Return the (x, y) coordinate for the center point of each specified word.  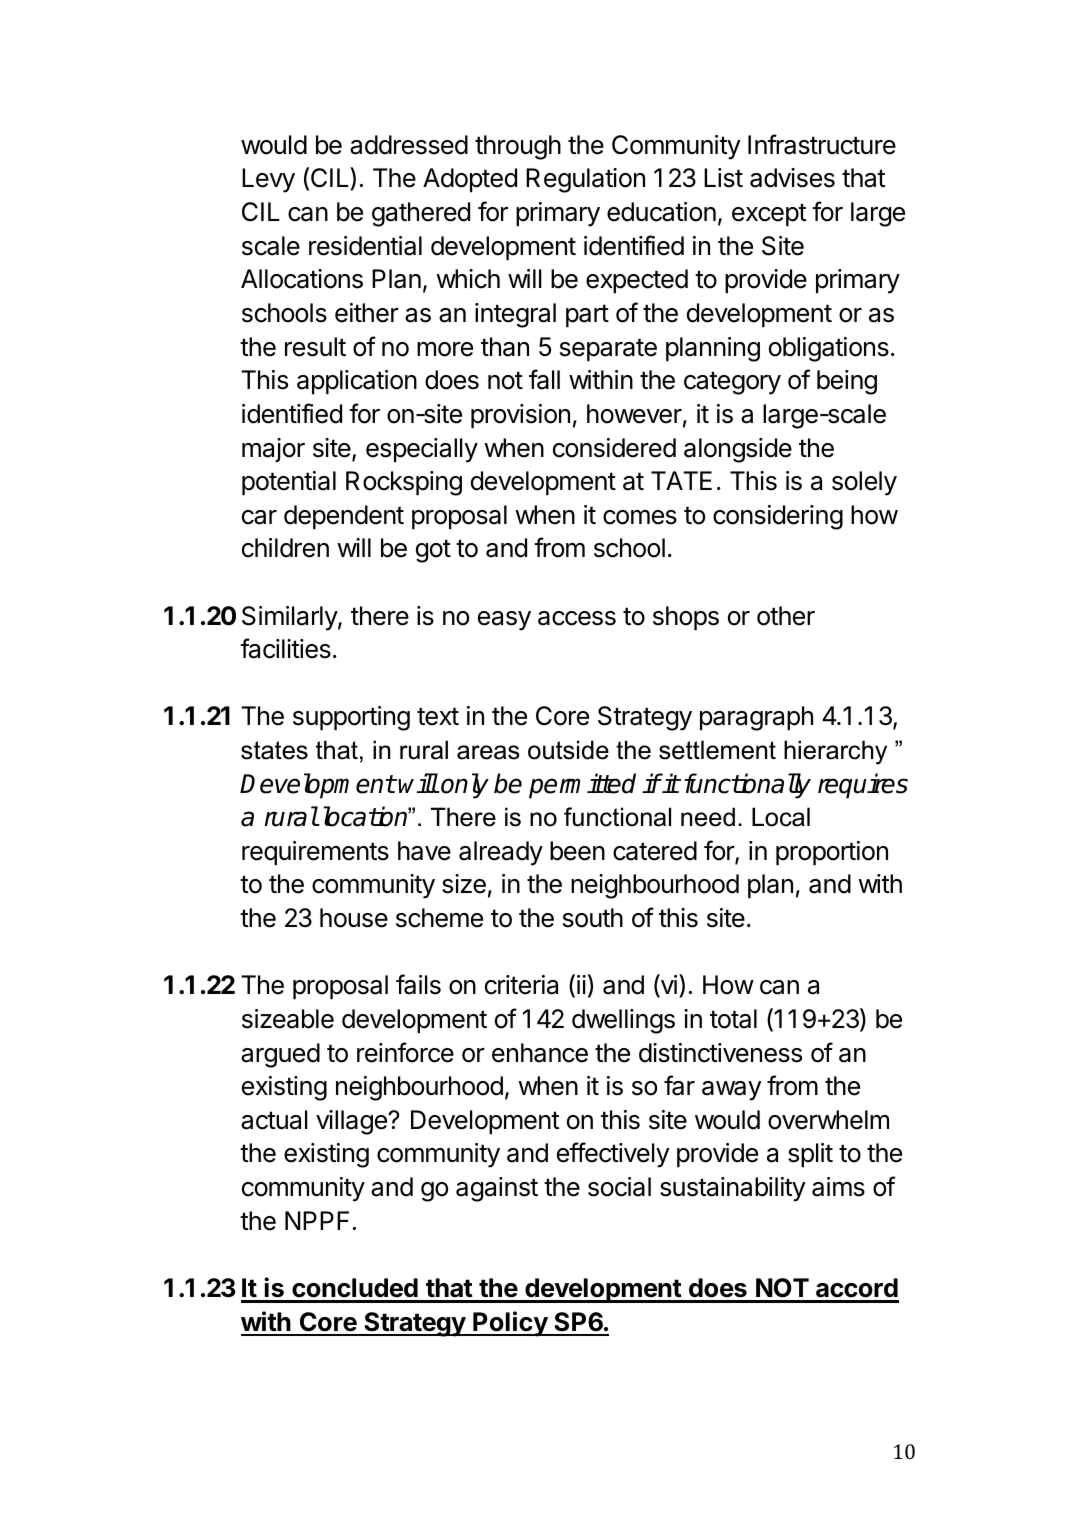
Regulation (585, 180)
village (352, 1122)
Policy (510, 1324)
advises (792, 178)
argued (280, 1055)
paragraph (756, 718)
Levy (268, 180)
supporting (351, 718)
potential (289, 483)
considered (614, 448)
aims (838, 1187)
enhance (540, 1053)
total (733, 1019)
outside (568, 750)
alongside (738, 450)
